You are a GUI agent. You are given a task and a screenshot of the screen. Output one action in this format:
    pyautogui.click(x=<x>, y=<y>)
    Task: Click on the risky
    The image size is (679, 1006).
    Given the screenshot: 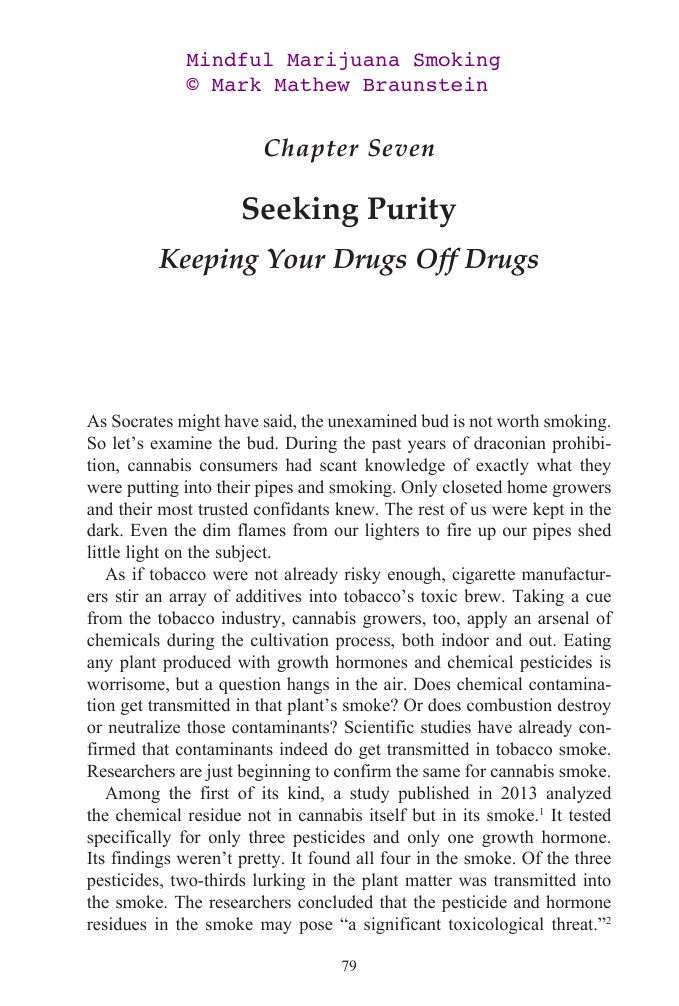 What is the action you would take?
    pyautogui.click(x=362, y=575)
